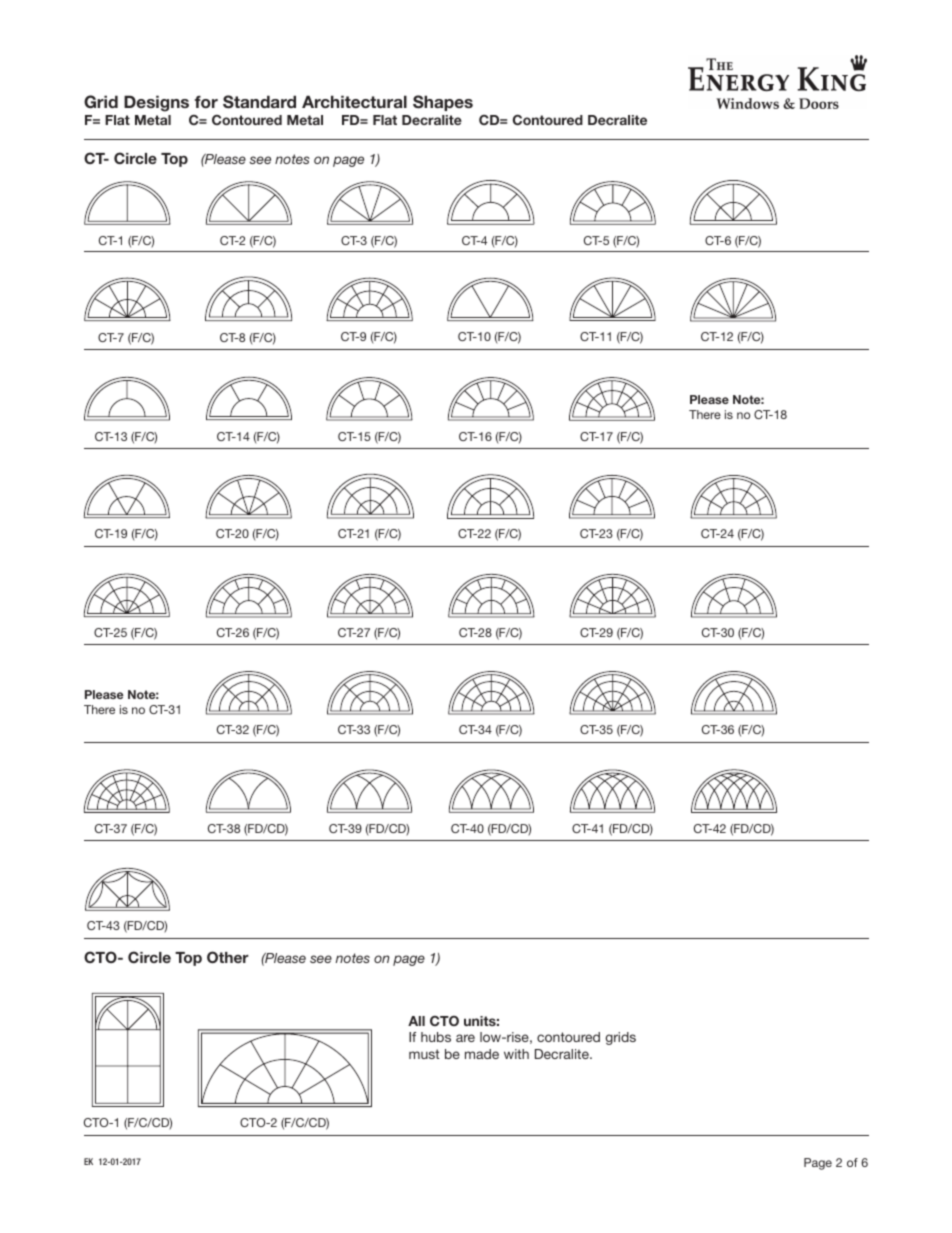  I want to click on Shapes, so click(443, 103).
